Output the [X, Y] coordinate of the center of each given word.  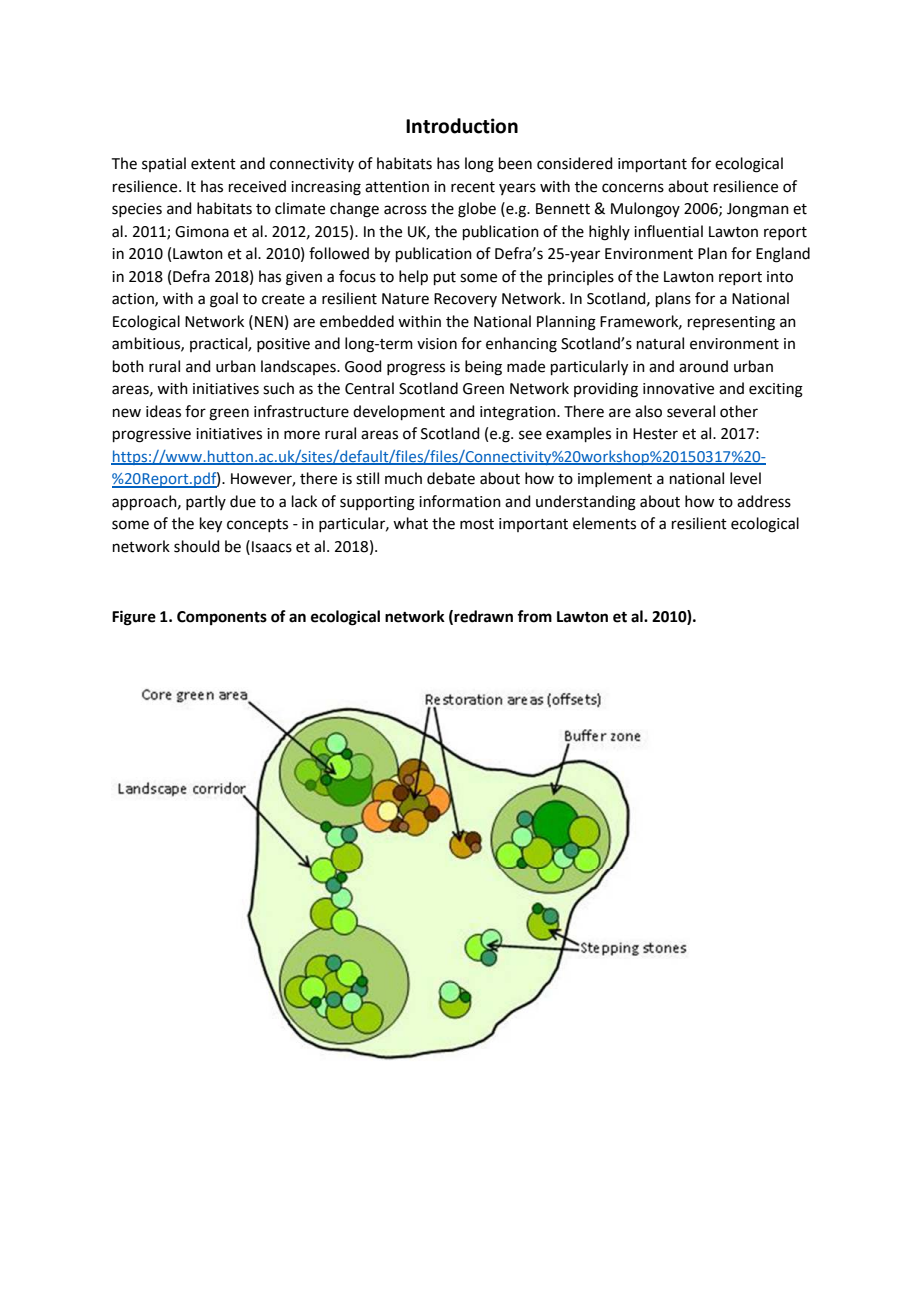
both [128, 366]
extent [213, 164]
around [703, 366]
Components [222, 618]
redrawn [483, 616]
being [483, 368]
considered [575, 163]
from [534, 616]
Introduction [462, 126]
